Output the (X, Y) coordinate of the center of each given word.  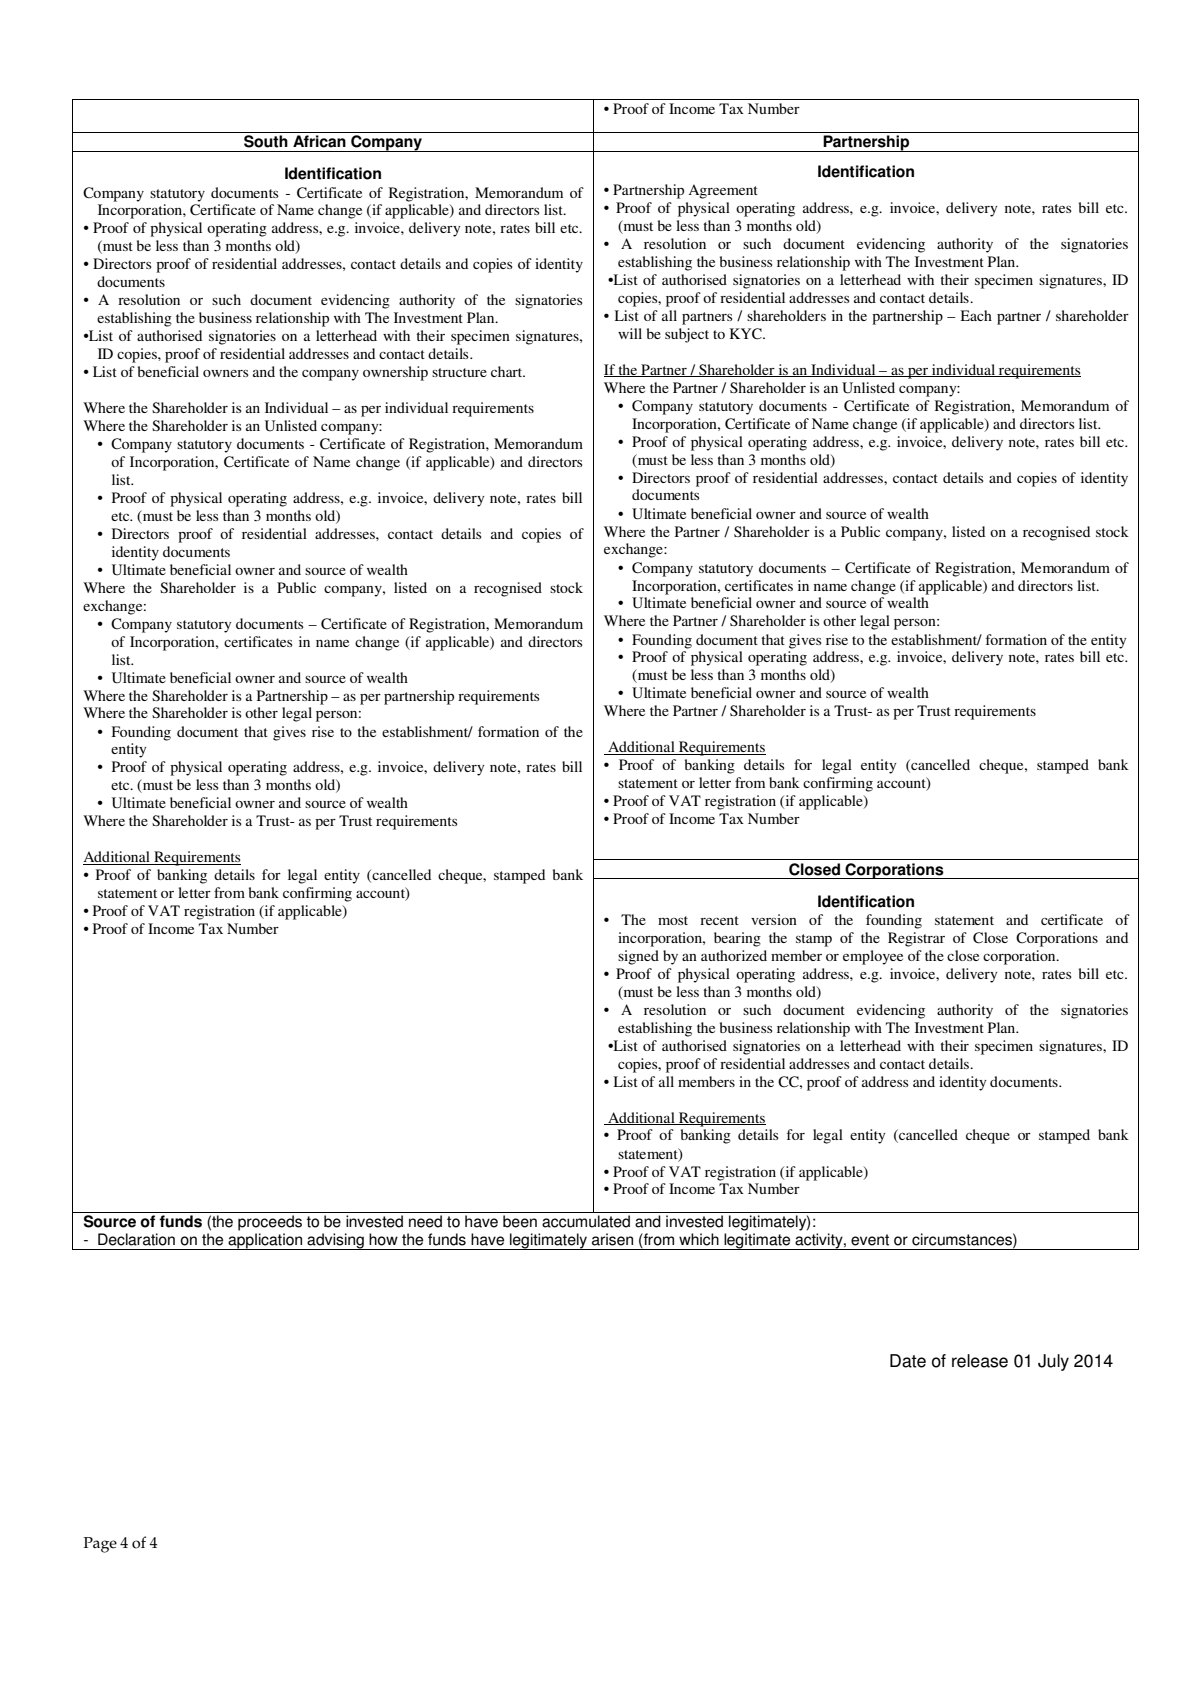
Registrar (916, 939)
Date (908, 1361)
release (980, 1361)
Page (100, 1545)
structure (459, 372)
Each (976, 315)
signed (638, 957)
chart (508, 371)
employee (873, 957)
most (673, 920)
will (630, 333)
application (265, 1241)
